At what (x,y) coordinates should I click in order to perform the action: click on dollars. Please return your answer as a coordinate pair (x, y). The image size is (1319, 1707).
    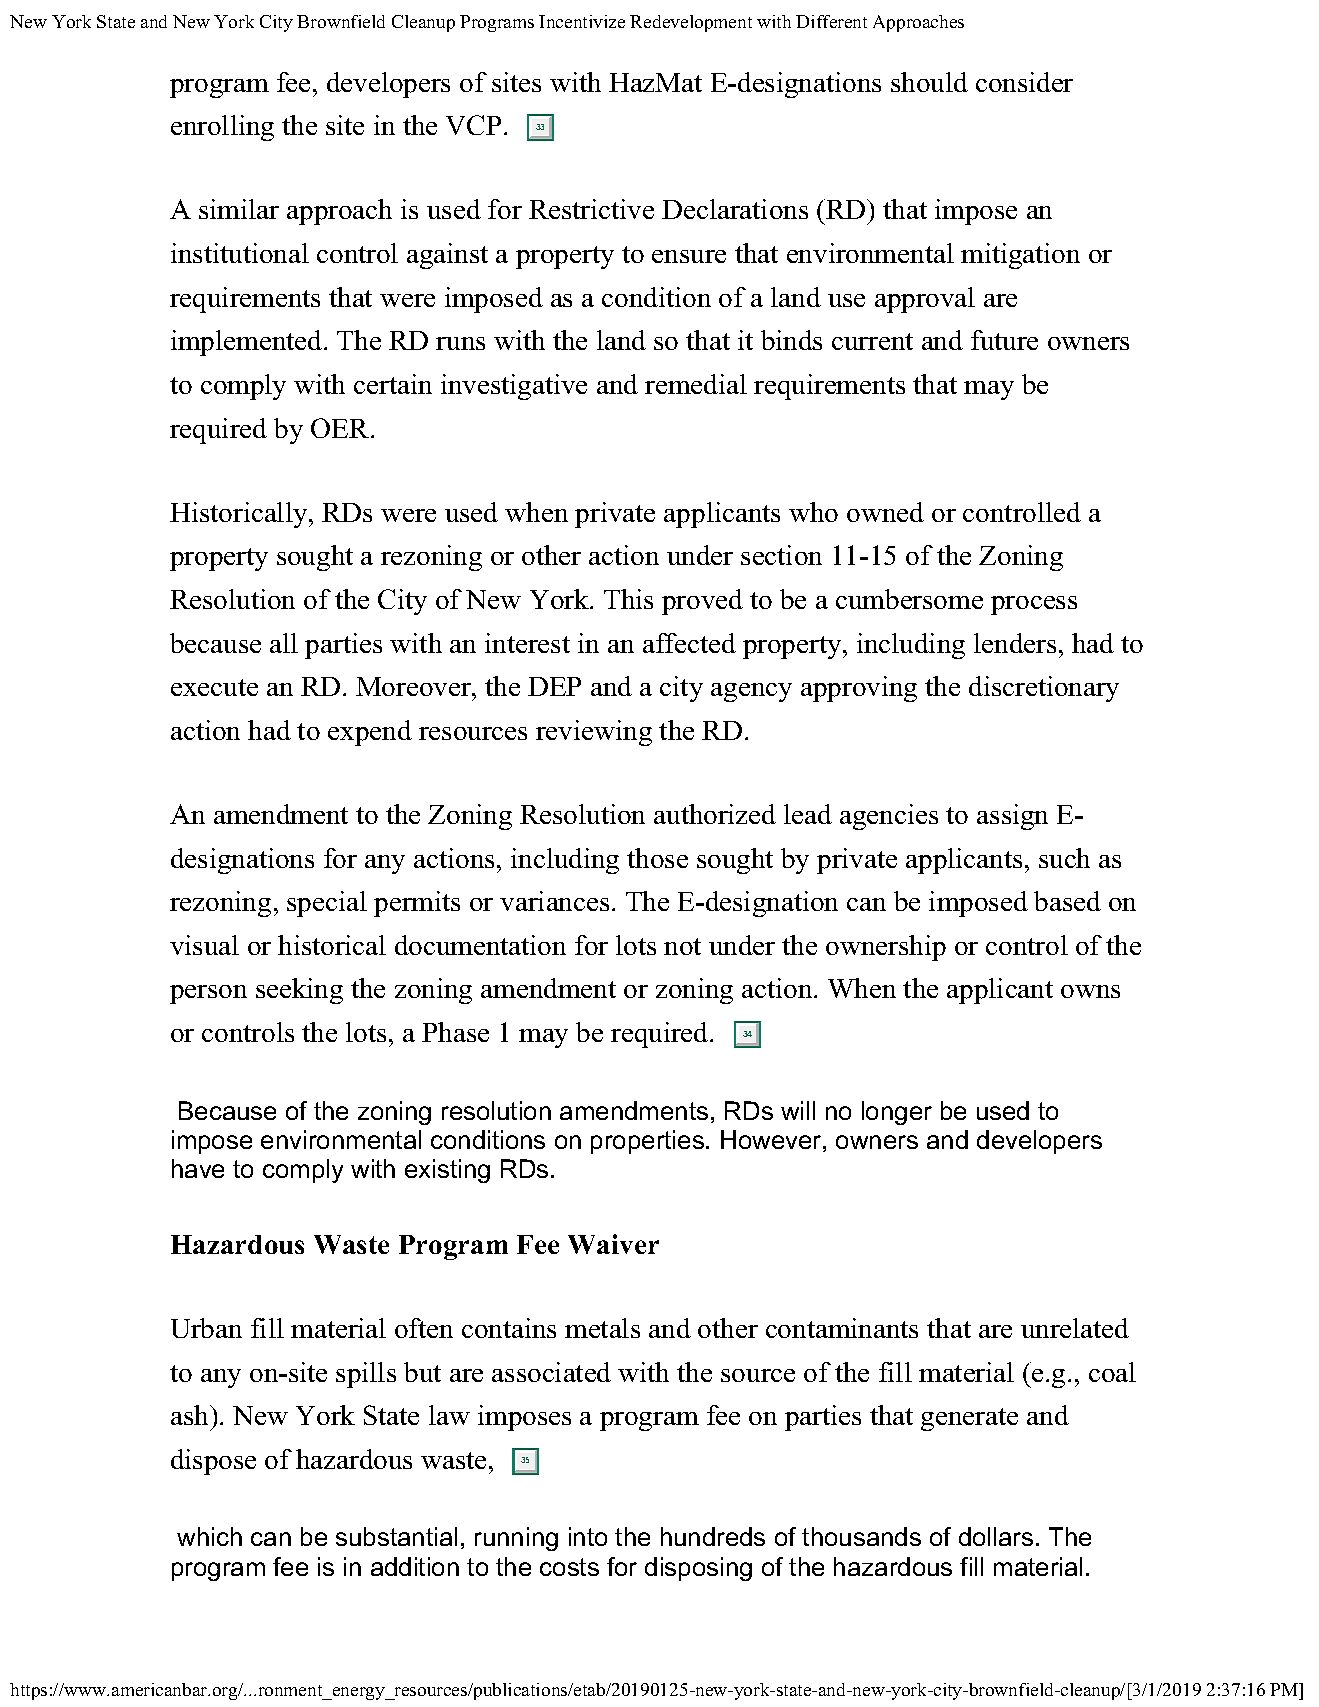
    Looking at the image, I should click on (996, 1536).
